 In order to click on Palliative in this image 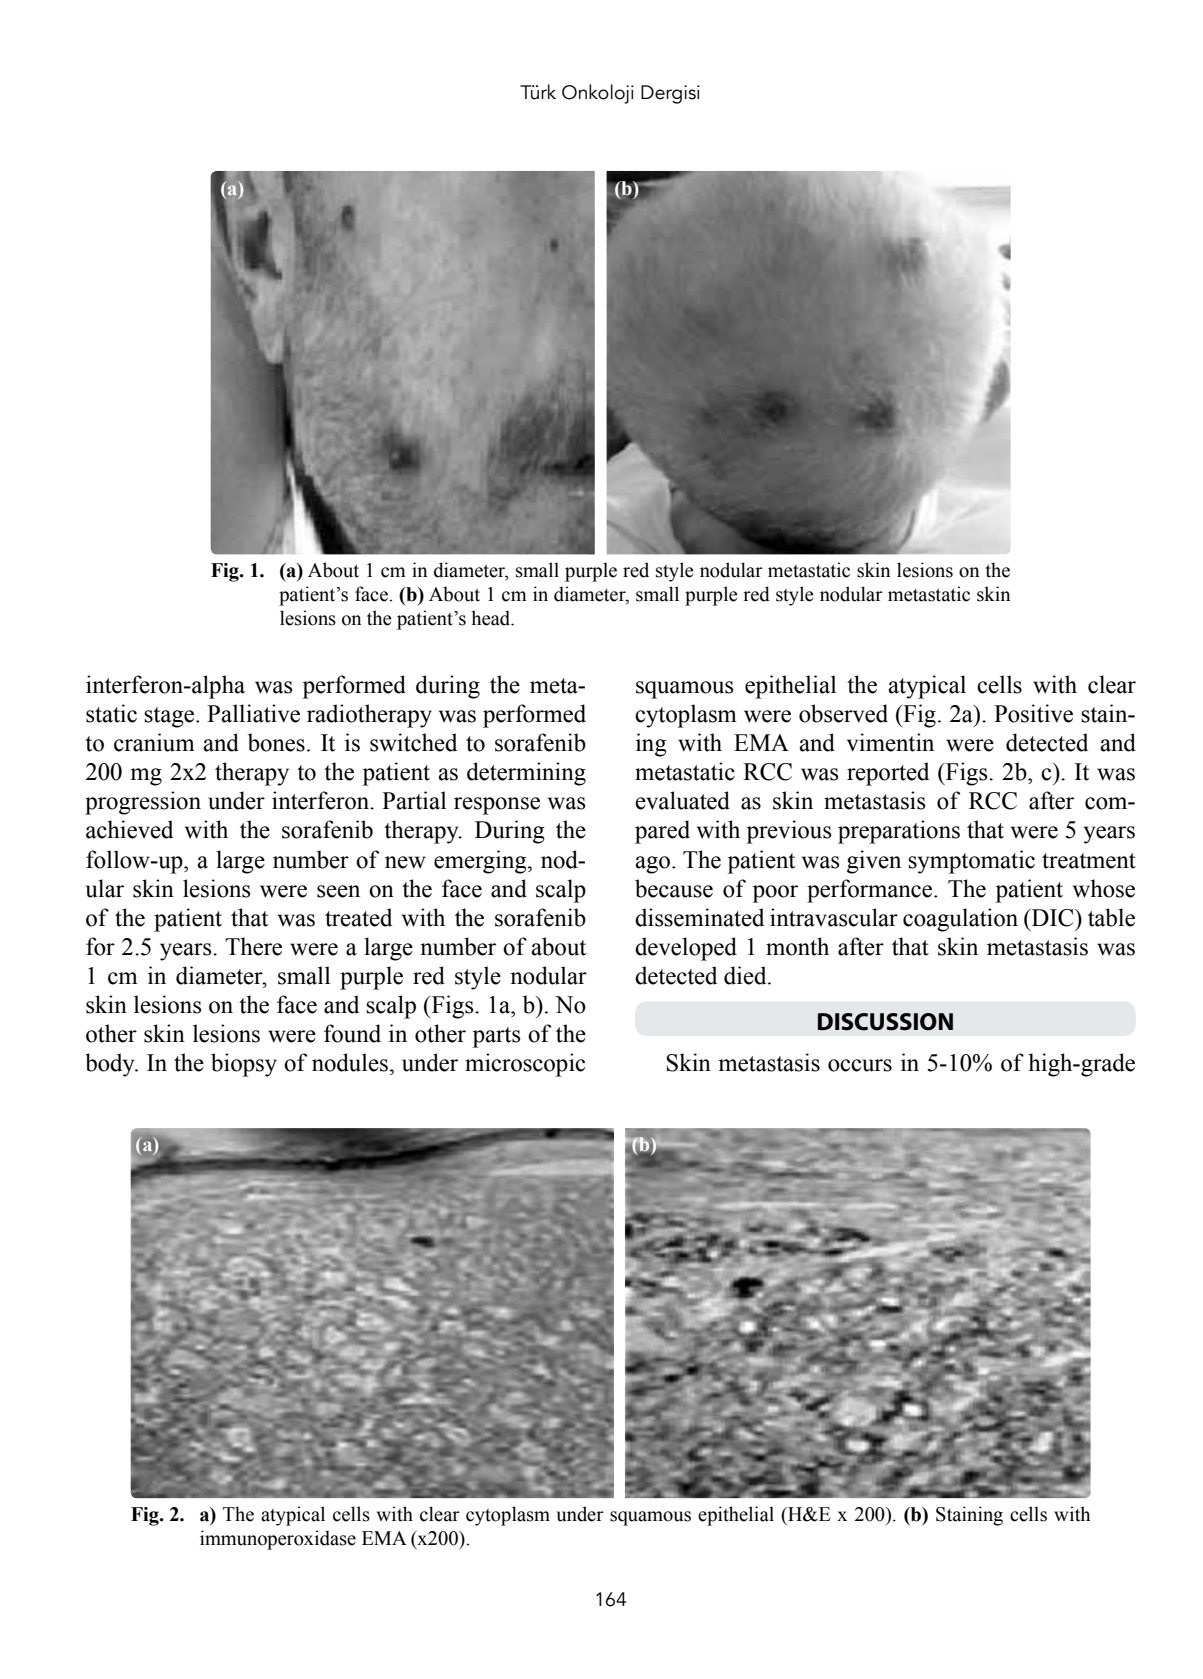, I will do `click(253, 713)`.
